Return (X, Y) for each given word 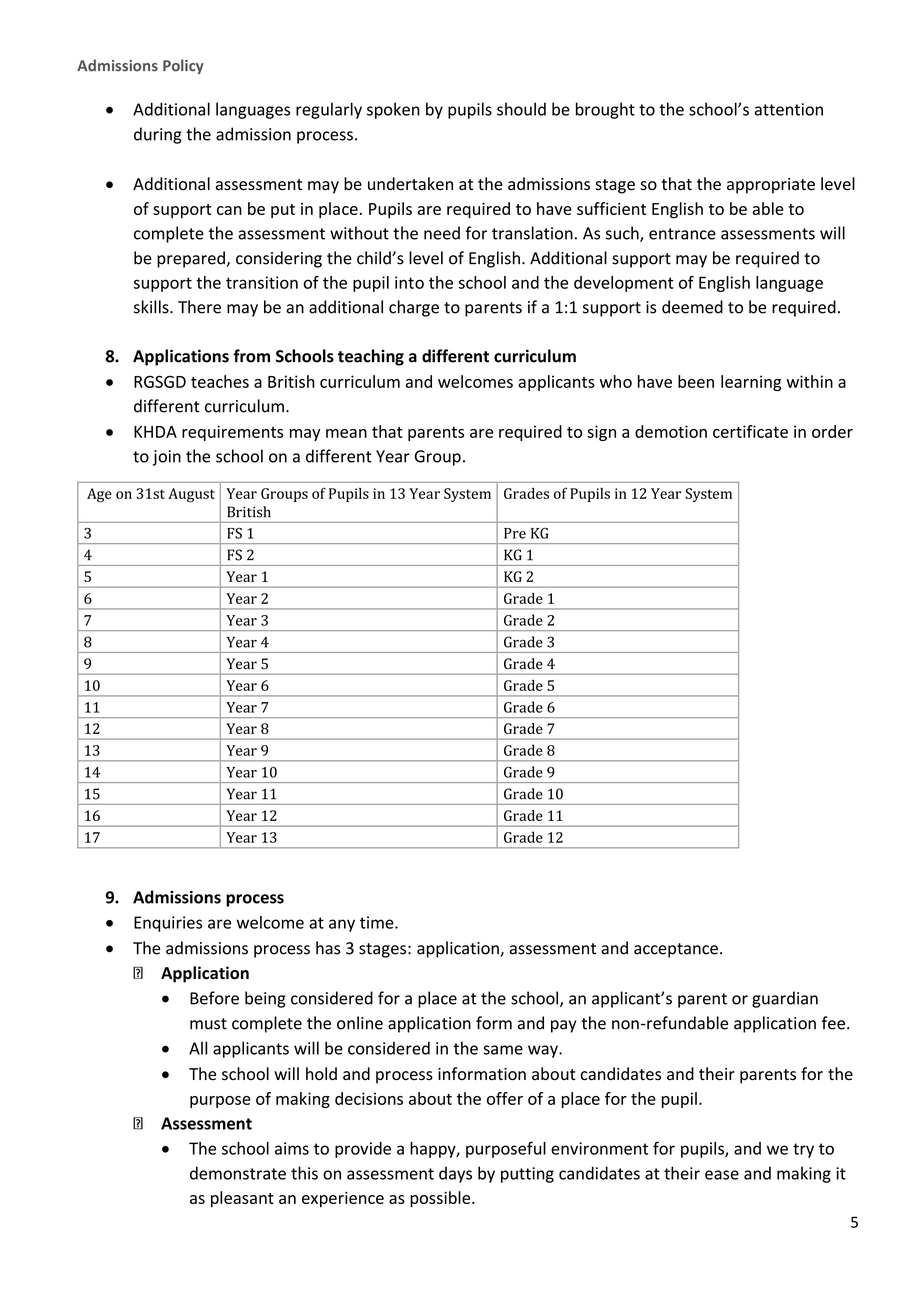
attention (789, 109)
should (521, 109)
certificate (750, 431)
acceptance (676, 950)
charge (414, 308)
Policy (183, 66)
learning (751, 383)
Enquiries (168, 924)
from (251, 356)
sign (601, 433)
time (378, 922)
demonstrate (238, 1173)
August (191, 495)
